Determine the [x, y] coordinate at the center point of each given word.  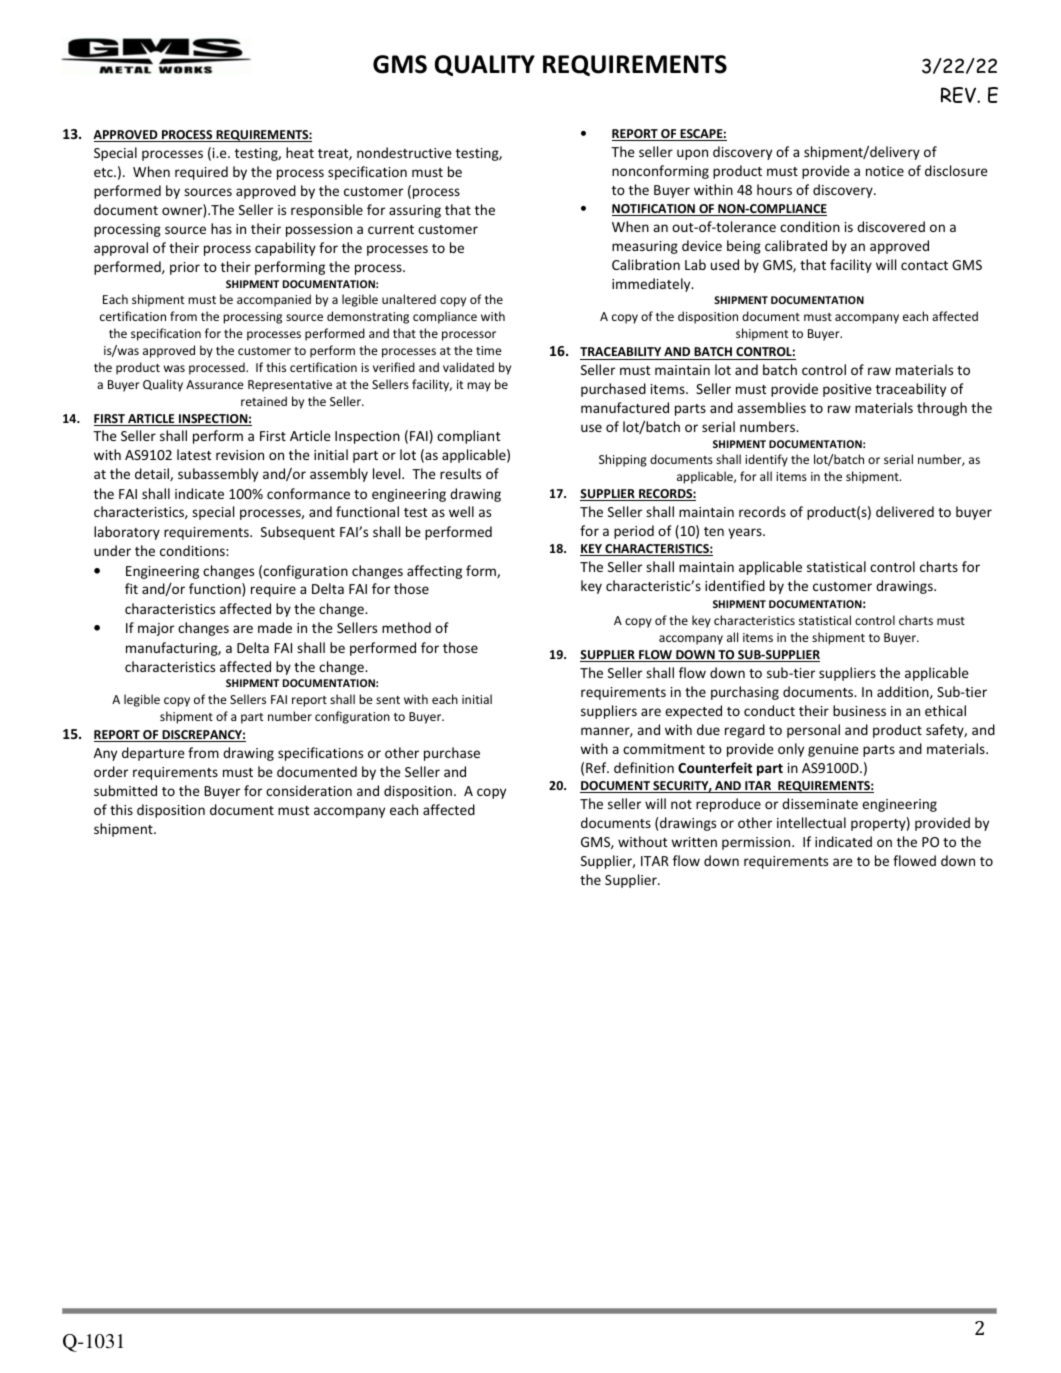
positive [847, 390]
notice [885, 171]
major [156, 629]
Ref [597, 767]
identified [735, 585]
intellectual [811, 822]
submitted [125, 790]
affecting [434, 572]
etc [104, 172]
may [479, 387]
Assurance [215, 384]
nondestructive [404, 152]
